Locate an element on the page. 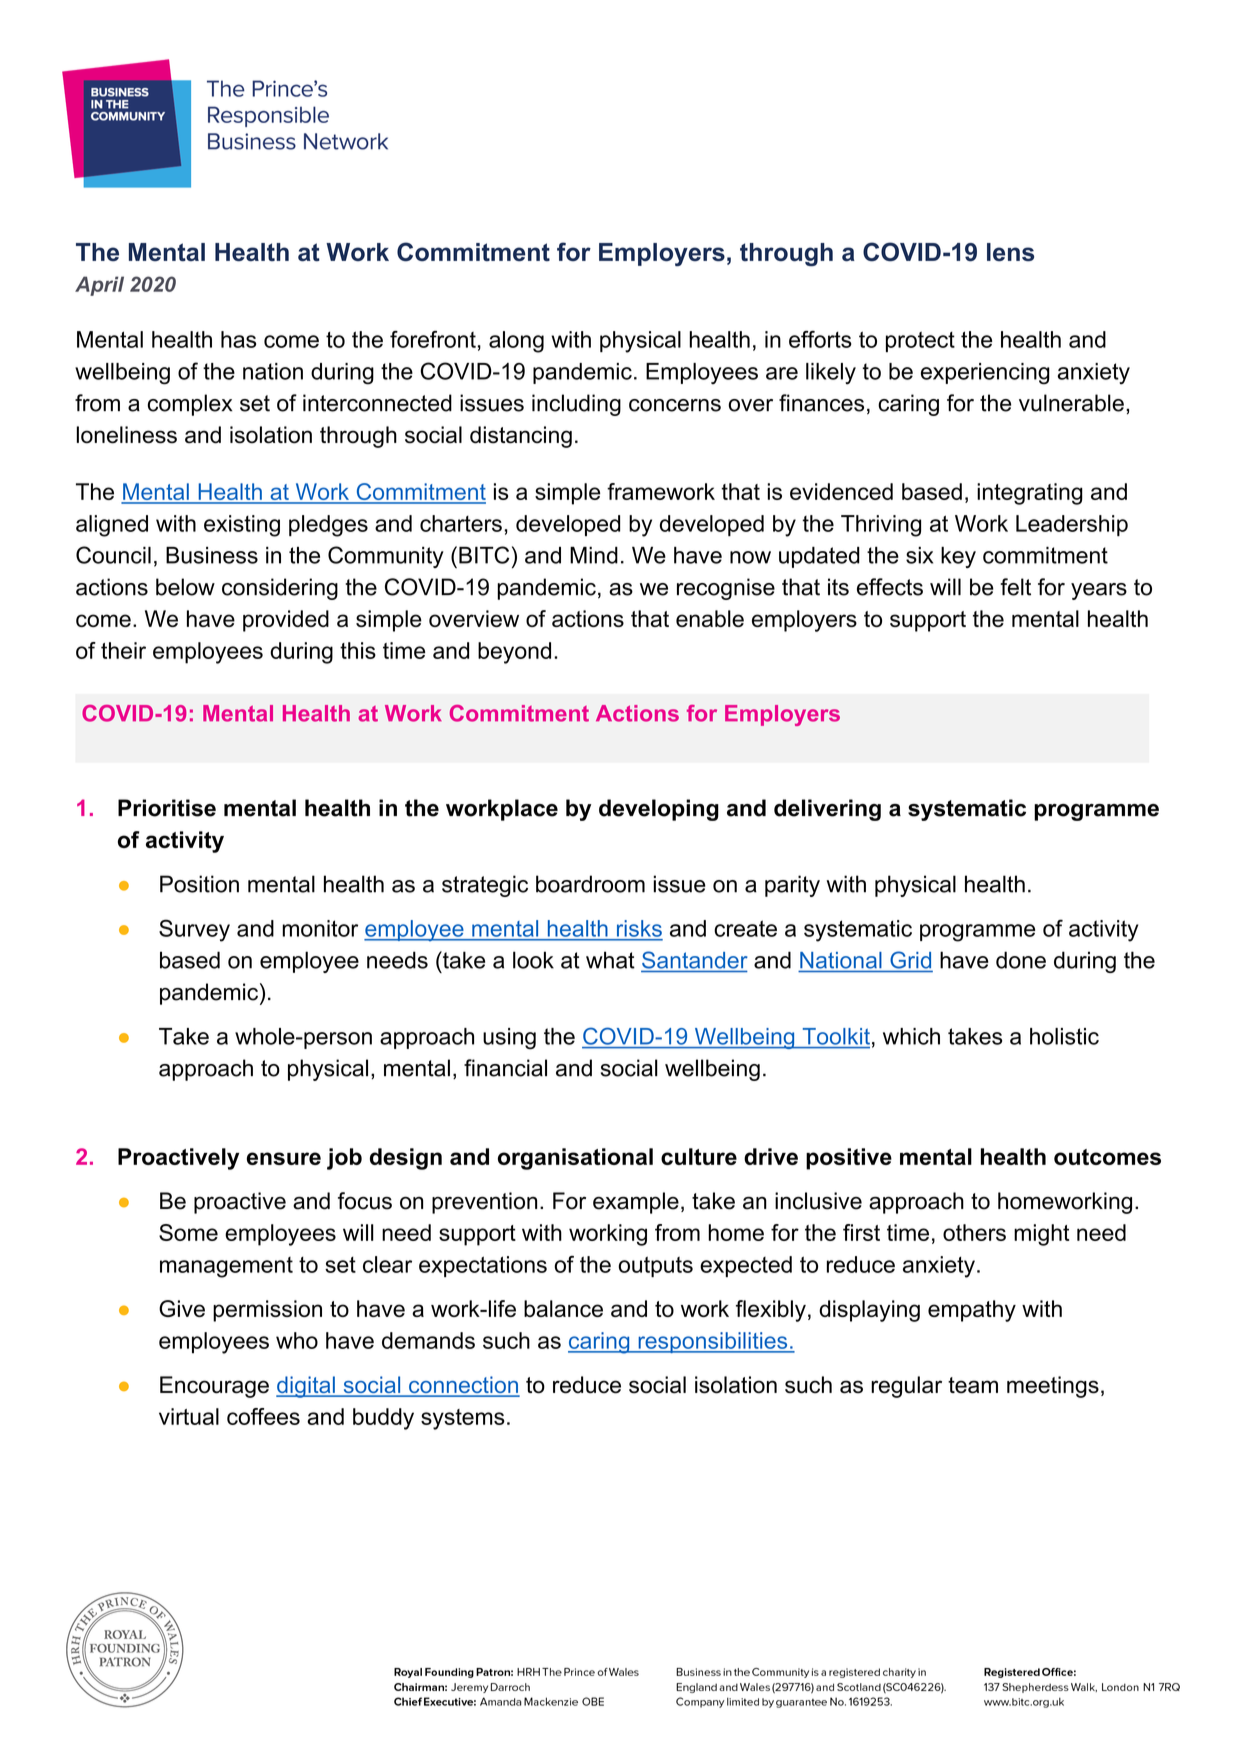 The width and height of the document is (1246, 1762). which is located at coordinates (911, 1036).
